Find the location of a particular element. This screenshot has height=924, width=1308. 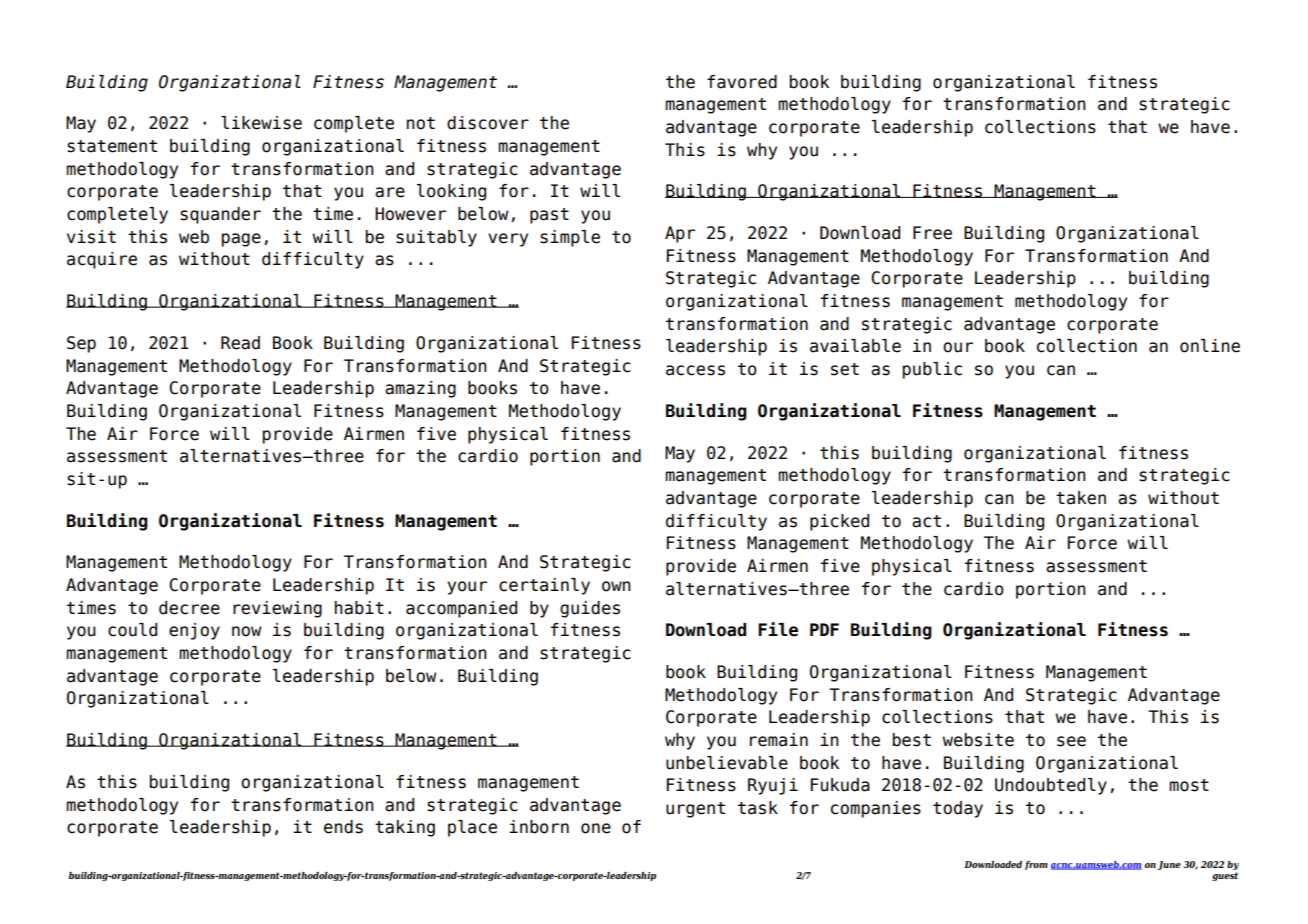

favored is located at coordinates (742, 82).
